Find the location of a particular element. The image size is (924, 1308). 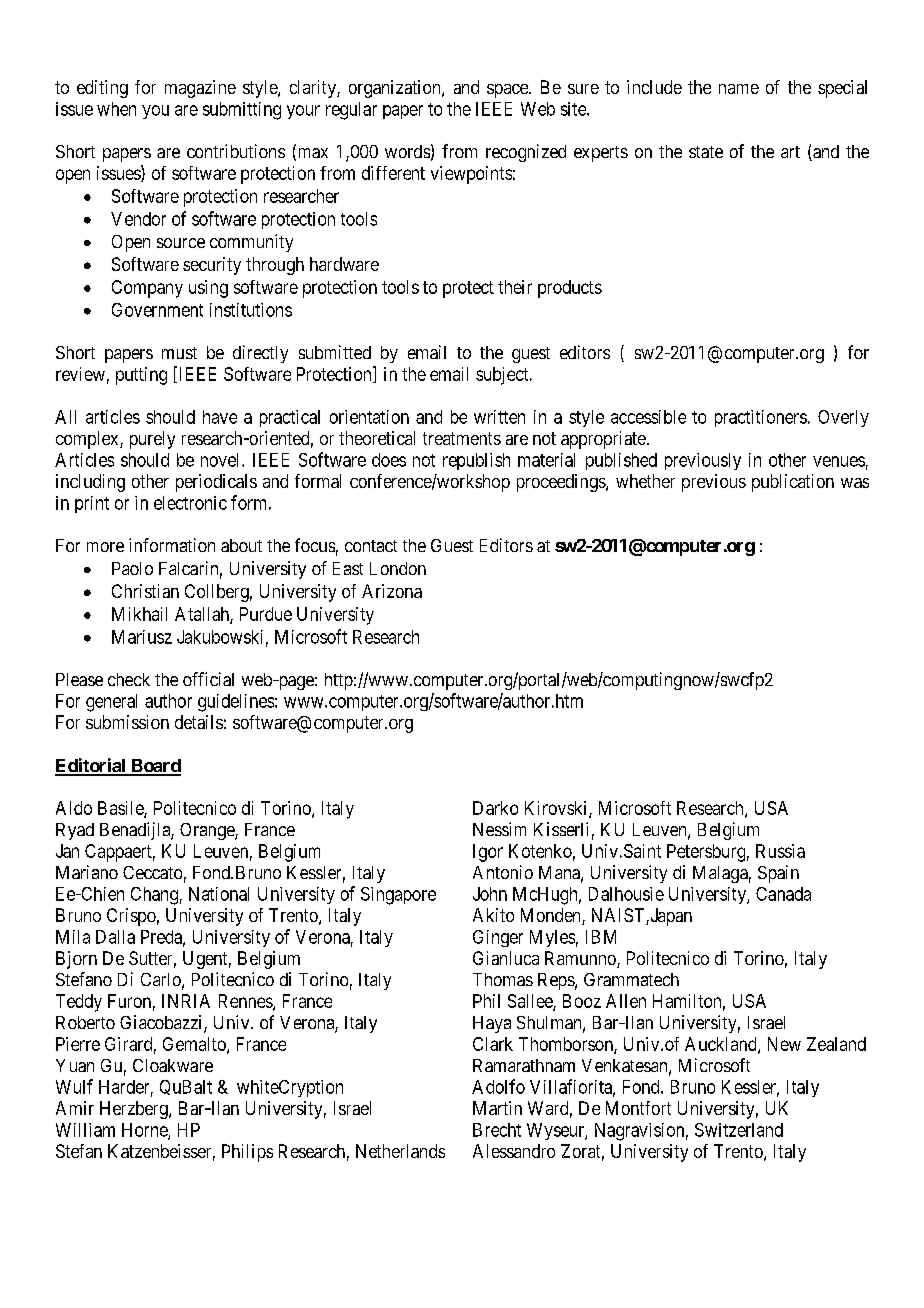

Chang is located at coordinates (154, 896).
